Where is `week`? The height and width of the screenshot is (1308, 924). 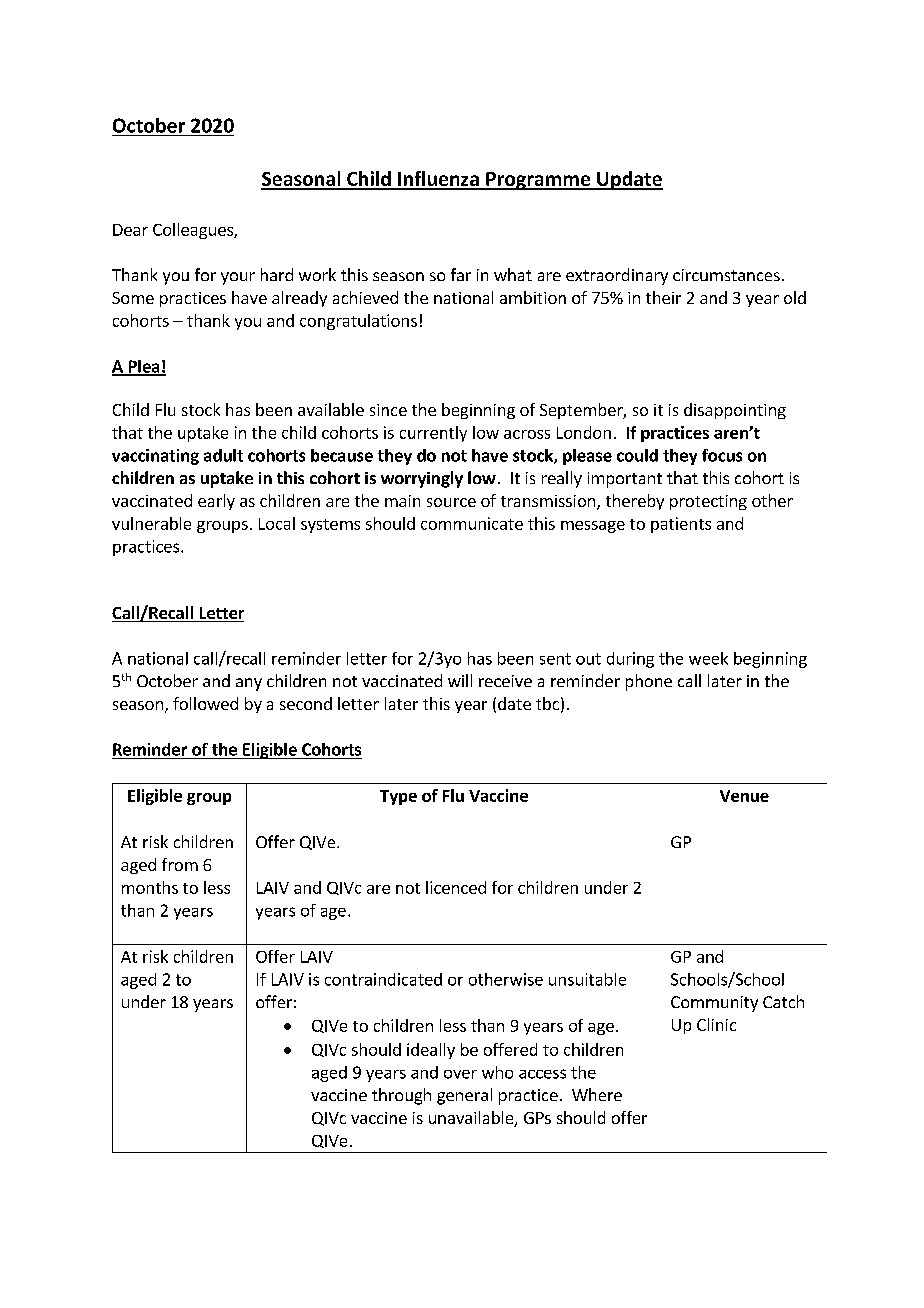 week is located at coordinates (708, 658).
